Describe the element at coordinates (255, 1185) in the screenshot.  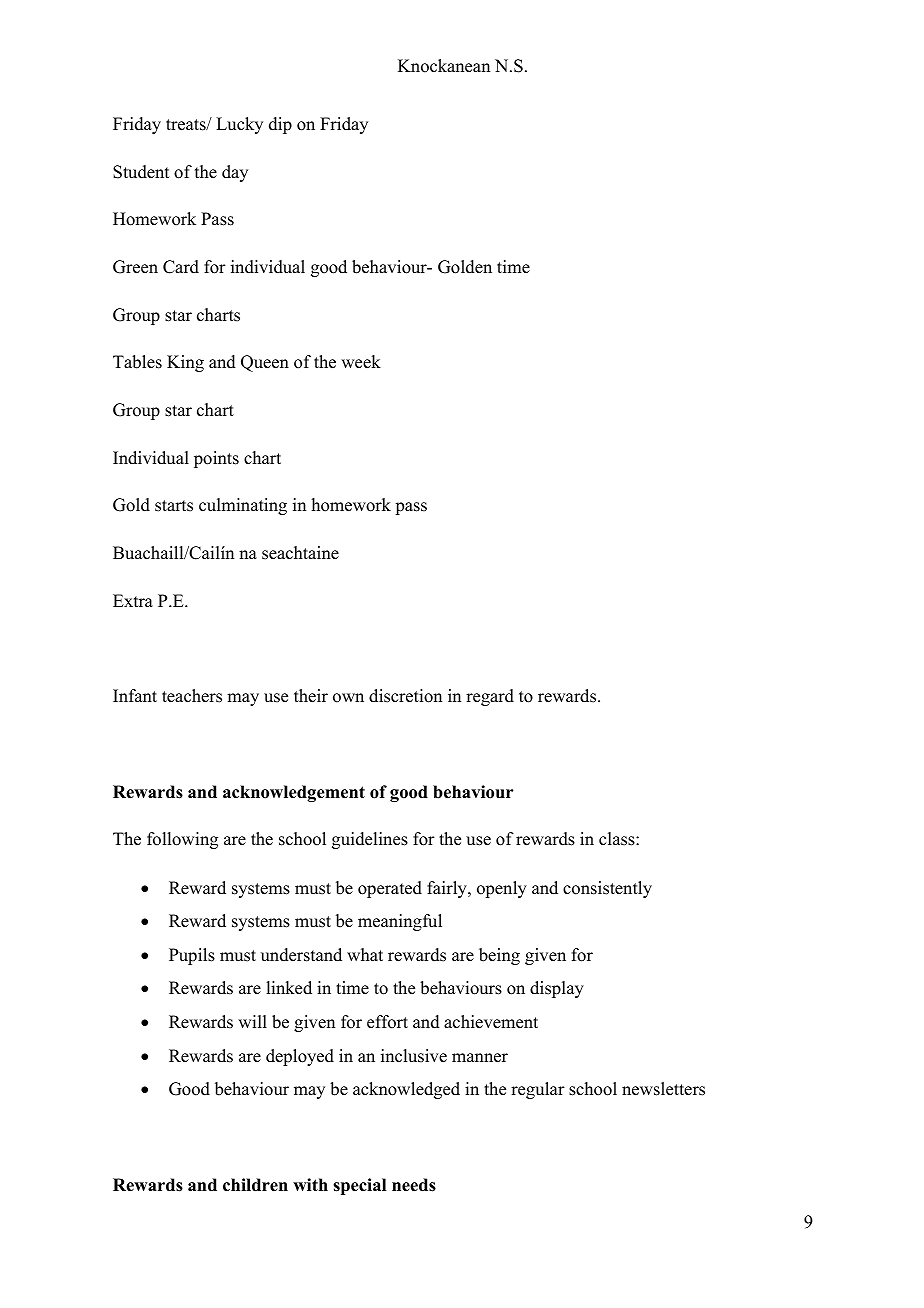
I see `children` at that location.
